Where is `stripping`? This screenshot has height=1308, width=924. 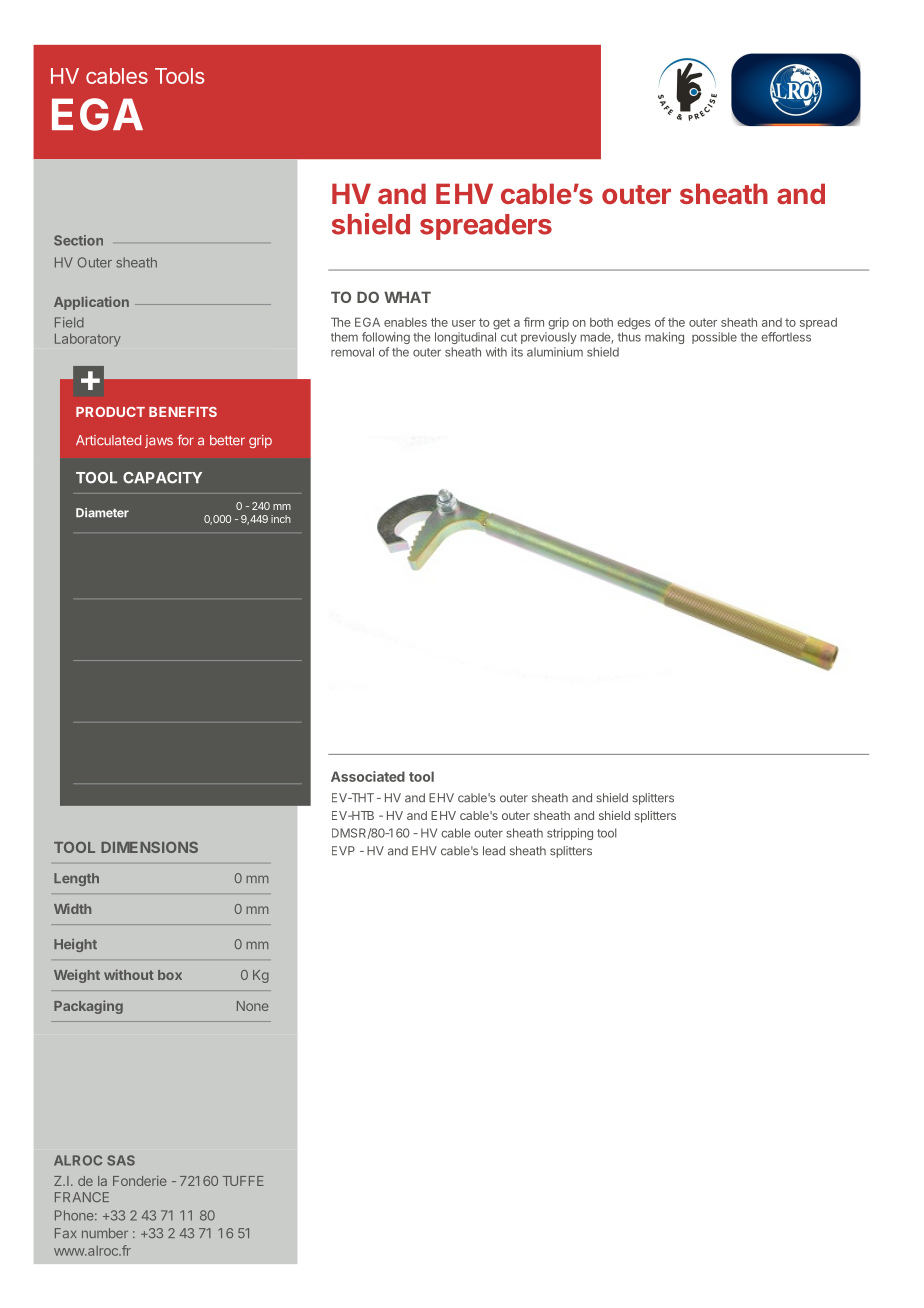
stripping is located at coordinates (570, 834).
